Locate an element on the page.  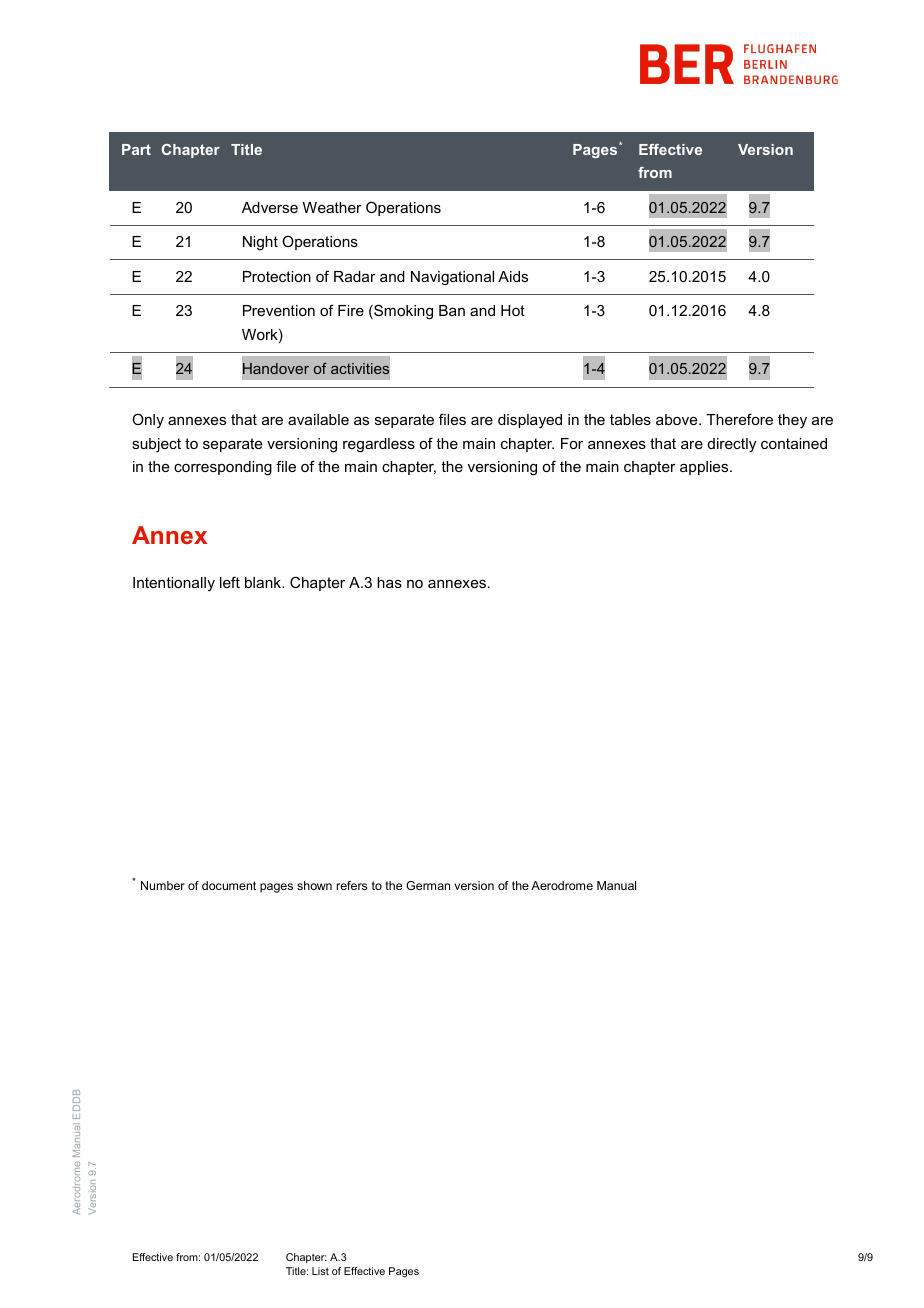
Aids is located at coordinates (513, 276).
